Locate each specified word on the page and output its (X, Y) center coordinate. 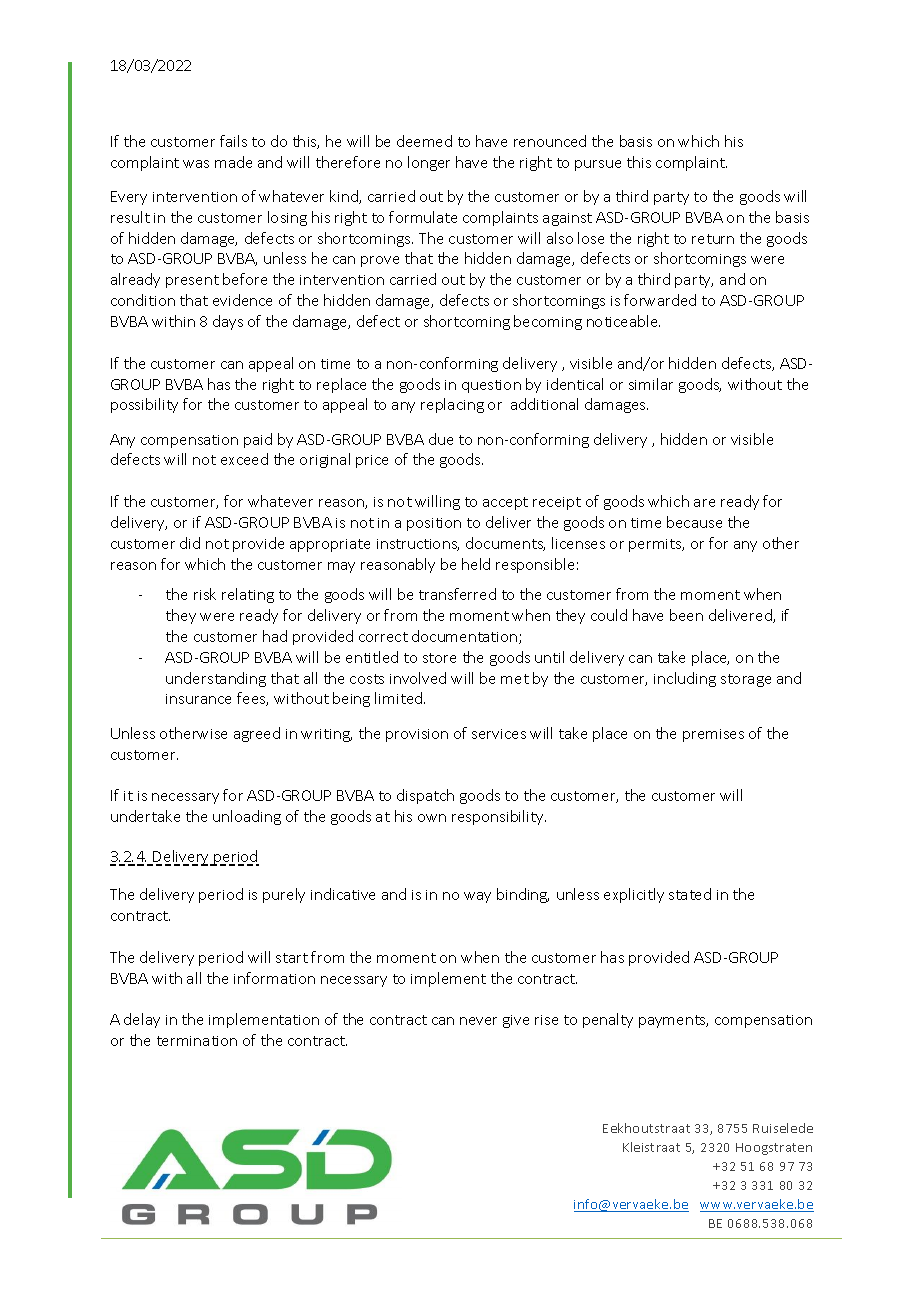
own (432, 818)
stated (690, 894)
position (434, 524)
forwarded (660, 300)
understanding (216, 679)
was (196, 164)
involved (418, 678)
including (685, 679)
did (190, 543)
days (228, 322)
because (694, 522)
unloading (247, 817)
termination (197, 1041)
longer (429, 163)
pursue (598, 165)
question (491, 386)
